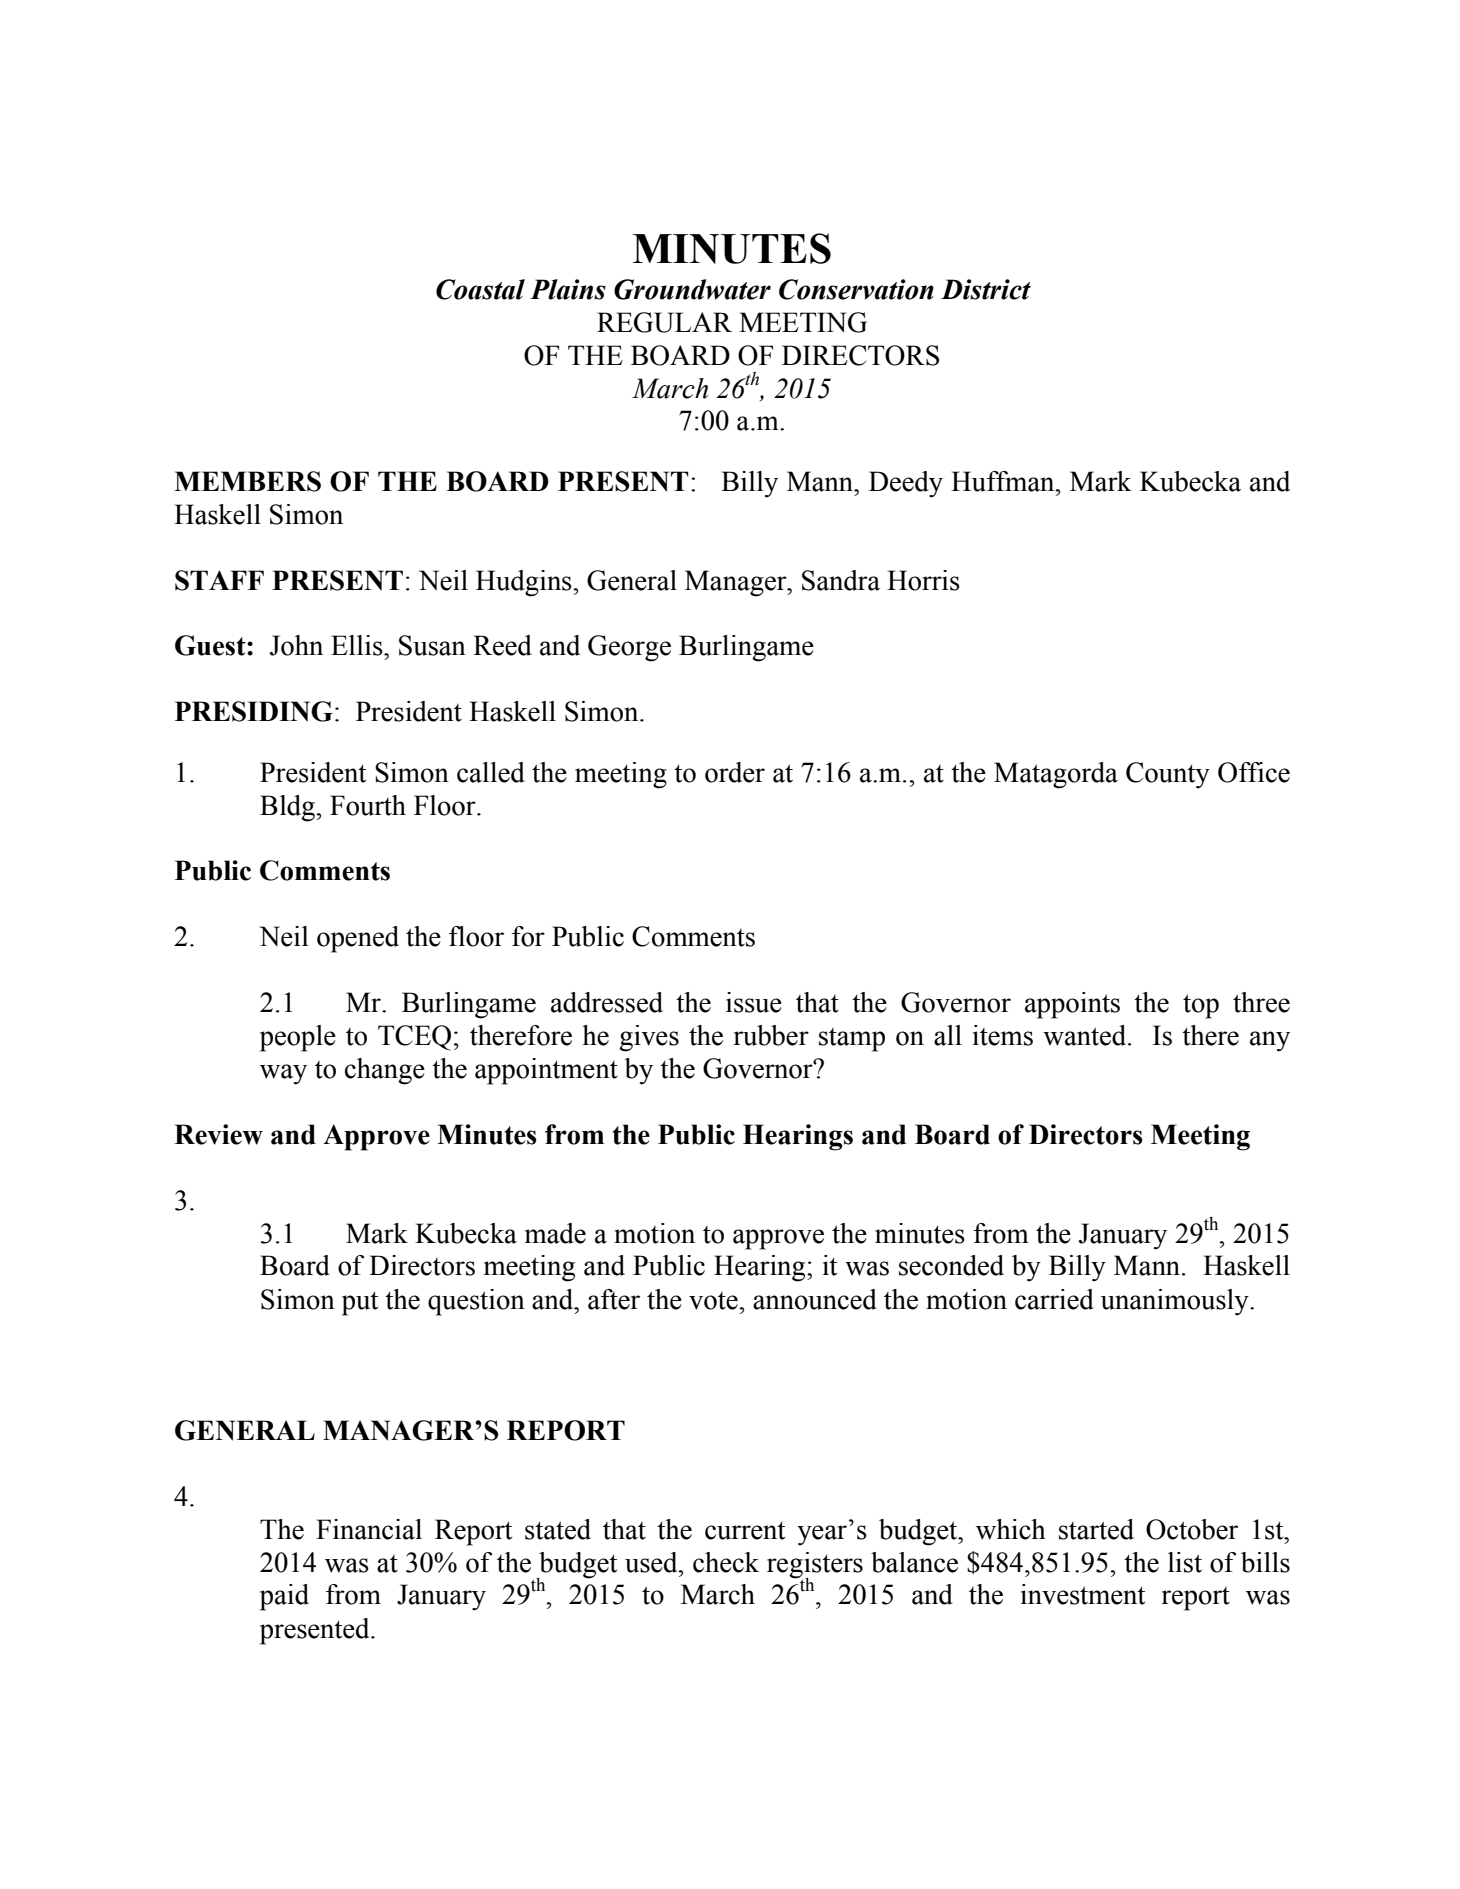 Image resolution: width=1460 pixels, height=1889 pixels. I want to click on opened, so click(358, 939).
